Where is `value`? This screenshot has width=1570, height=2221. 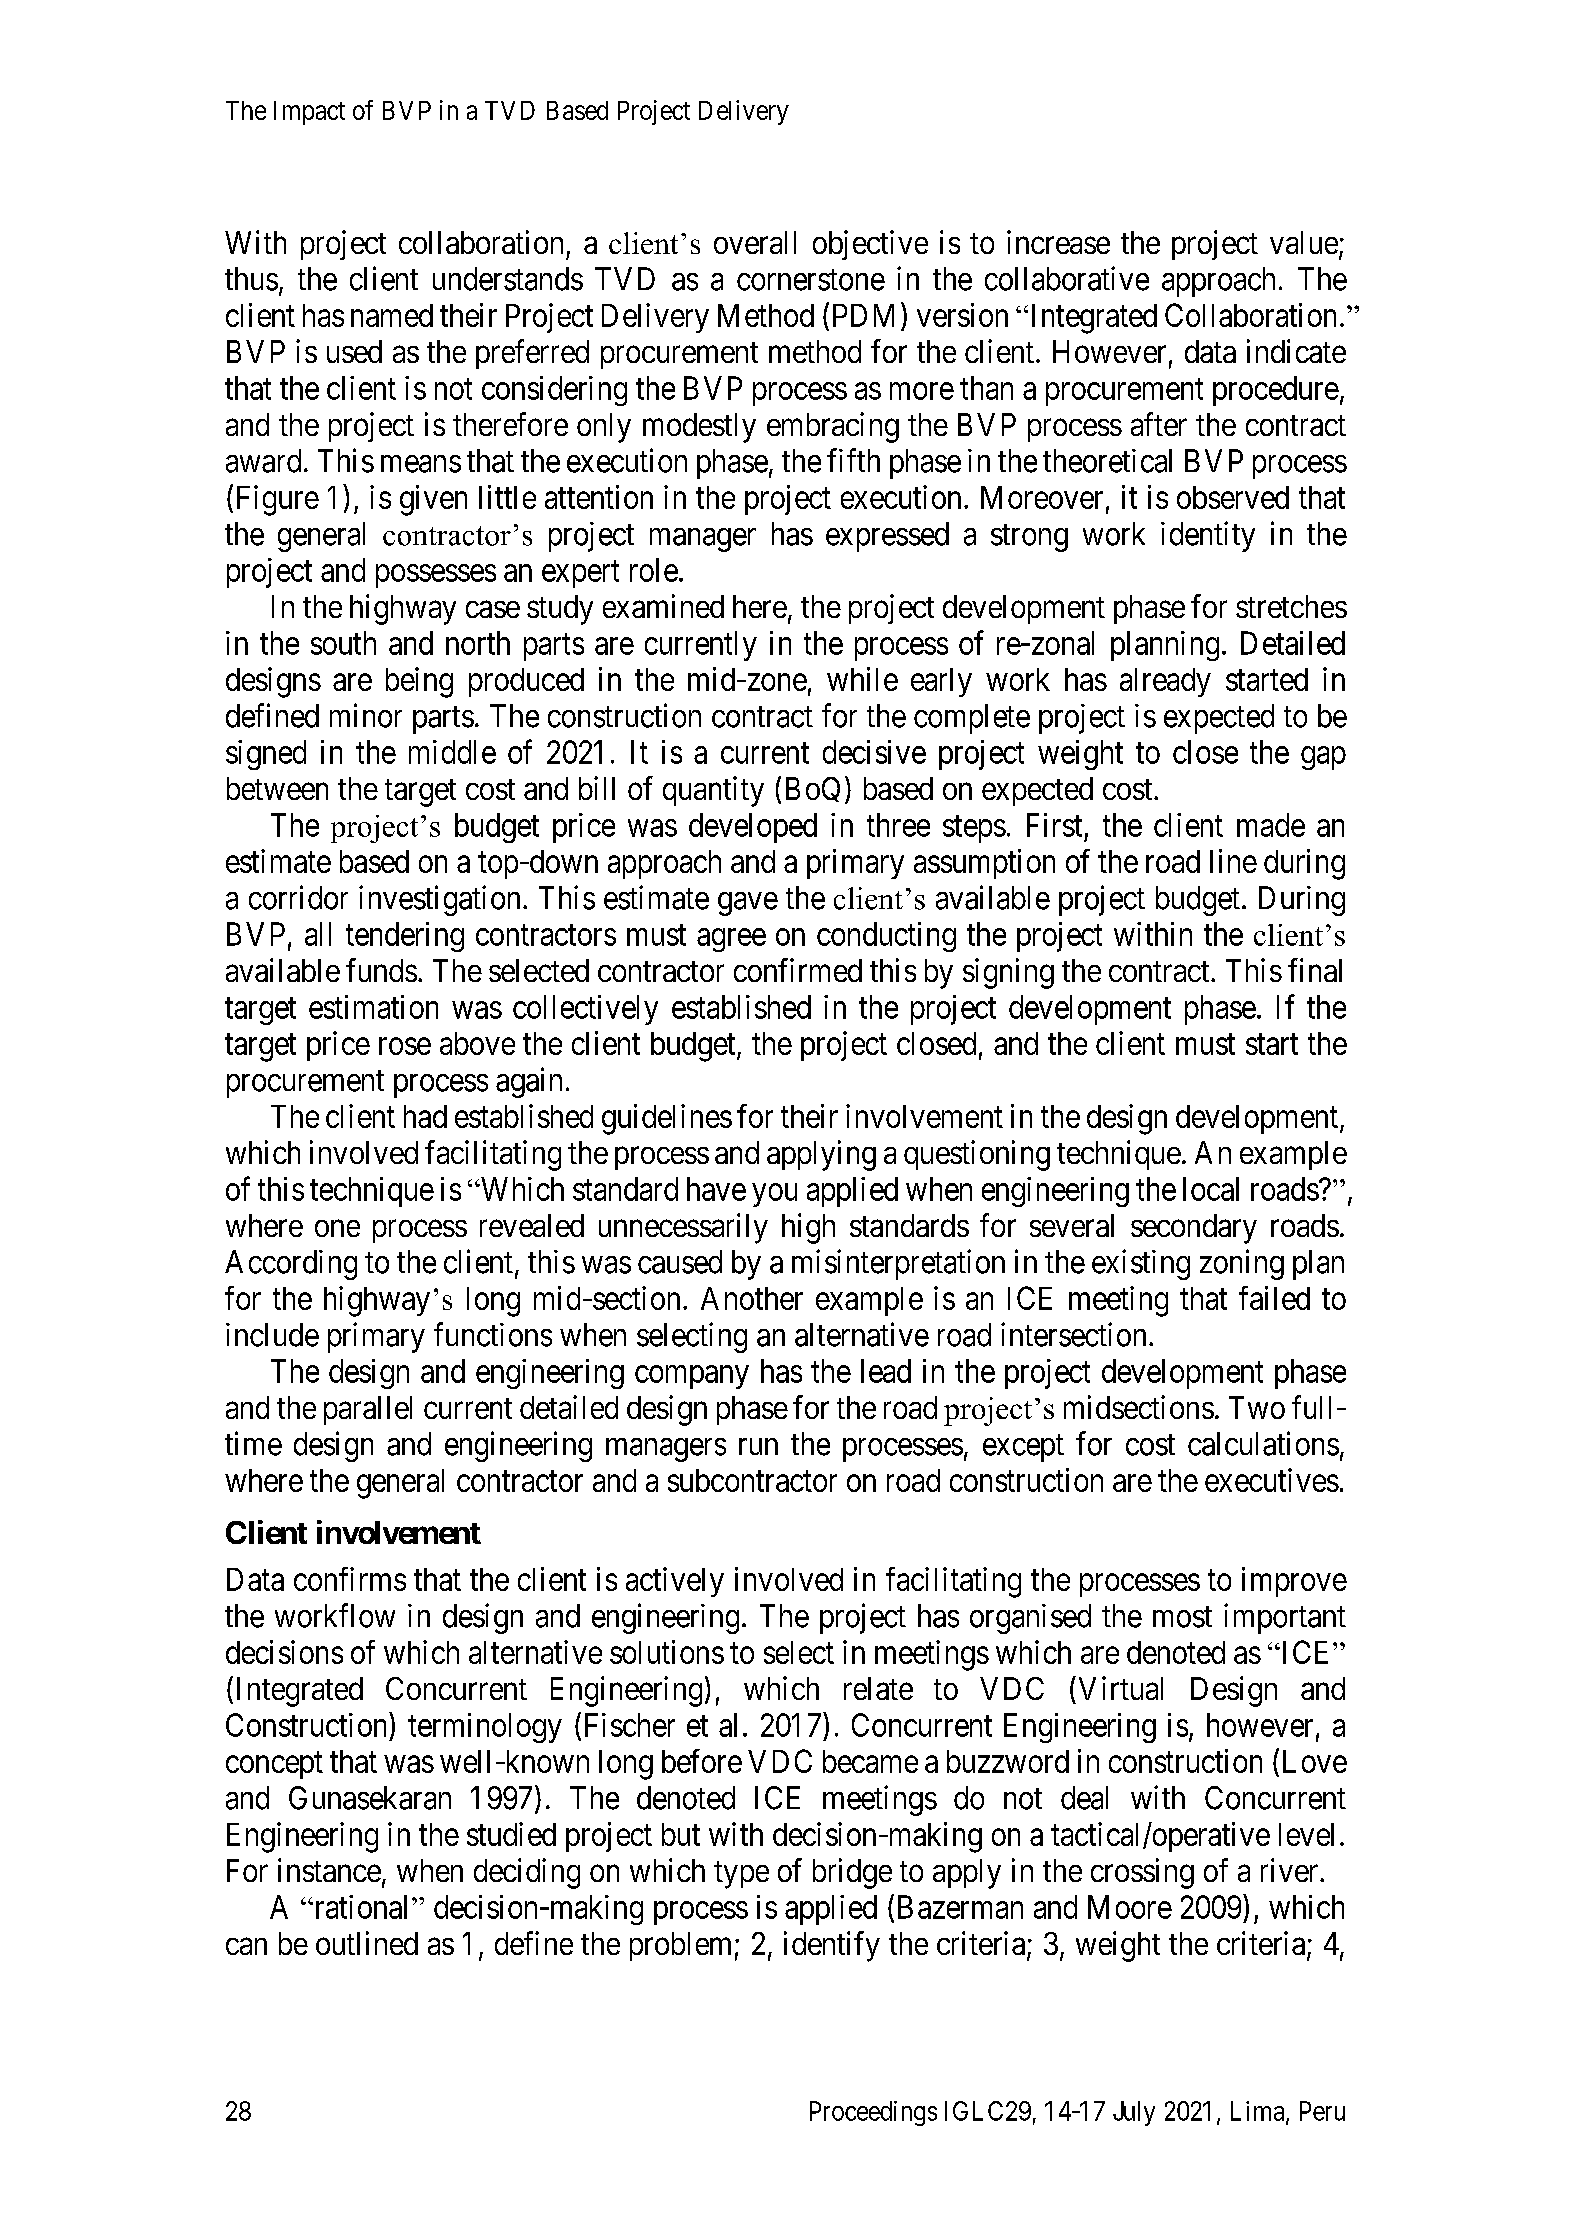 value is located at coordinates (1304, 242).
